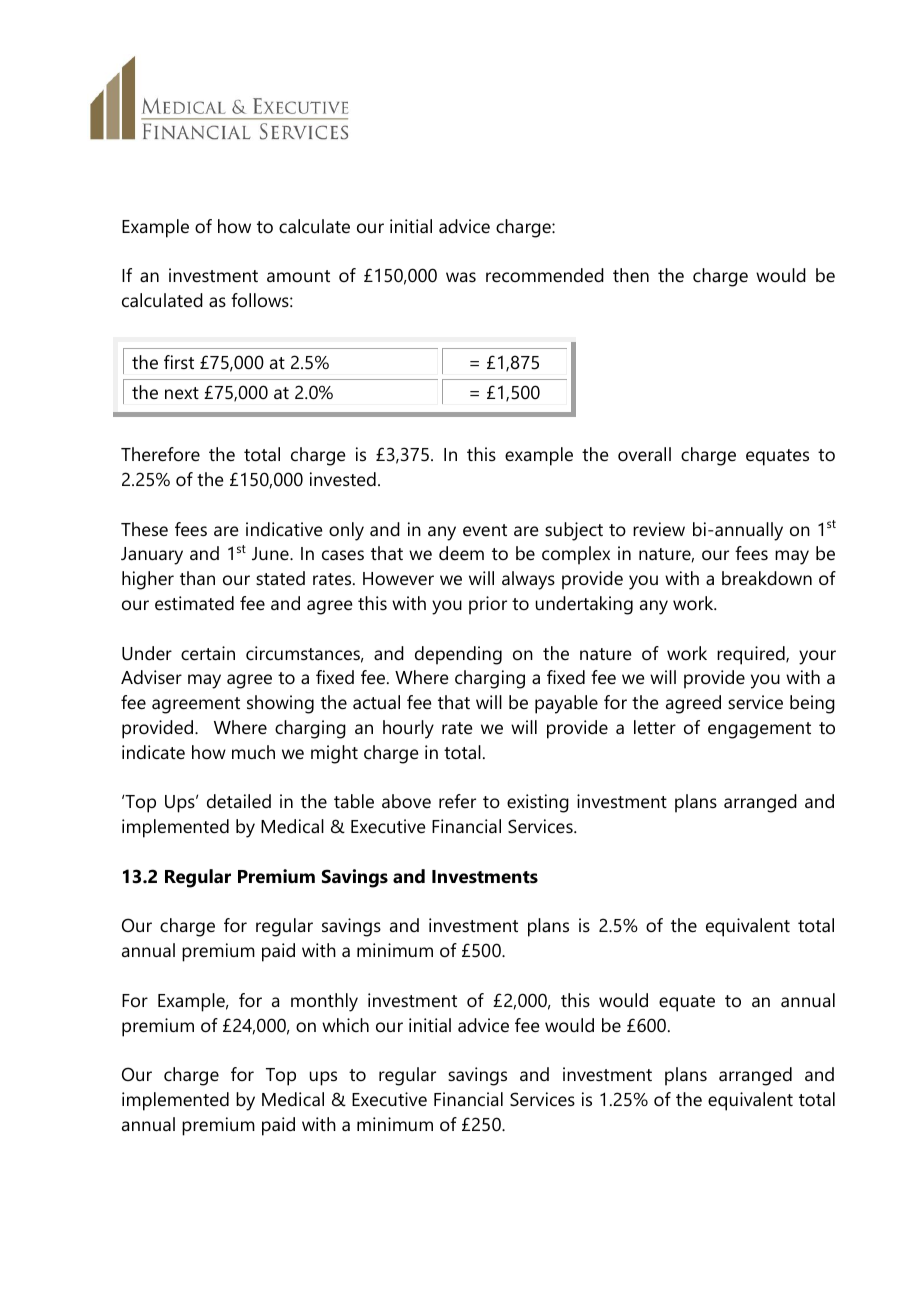  What do you see at coordinates (458, 655) in the screenshot?
I see `depending` at bounding box center [458, 655].
